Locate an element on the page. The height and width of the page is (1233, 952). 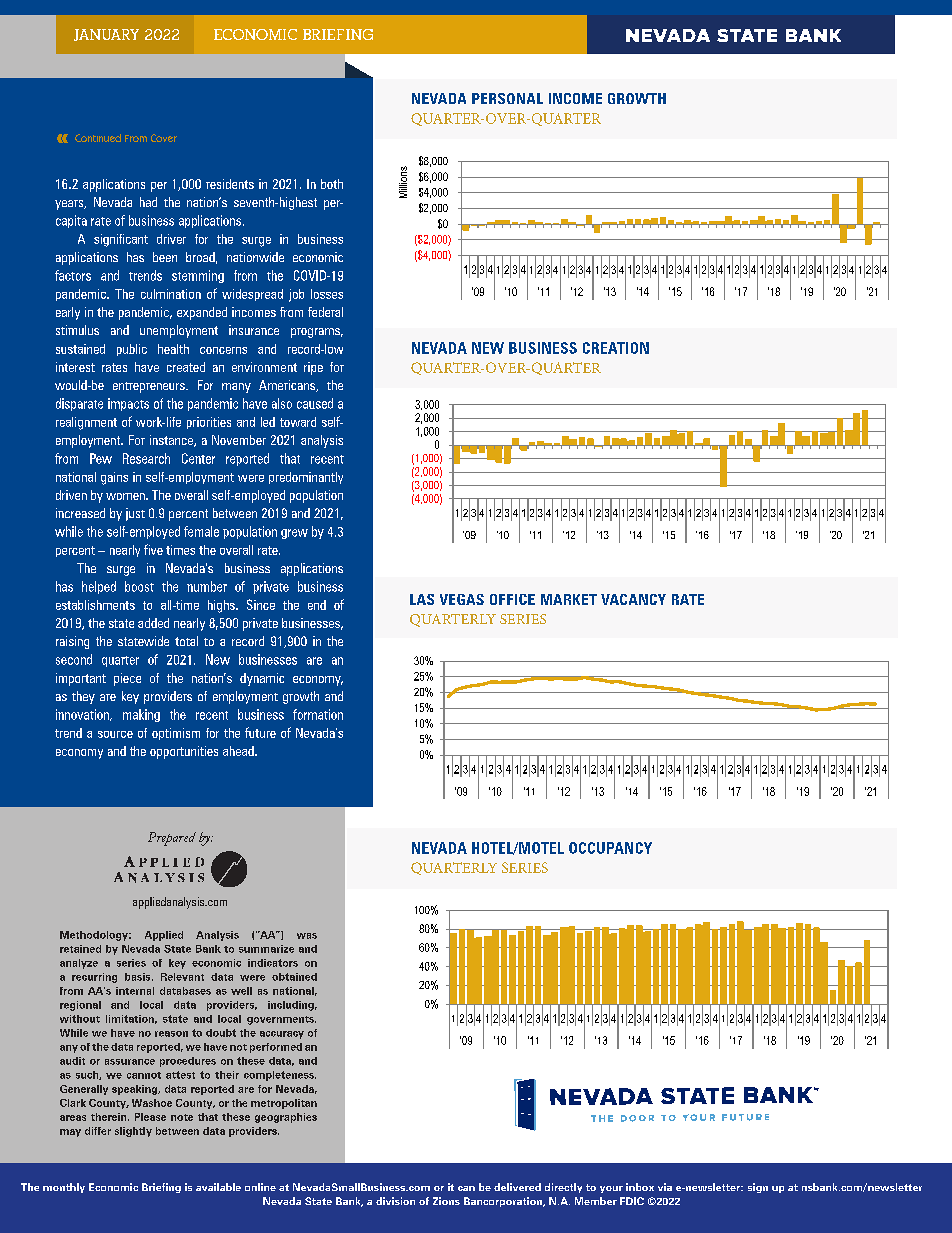
formation is located at coordinates (318, 714).
